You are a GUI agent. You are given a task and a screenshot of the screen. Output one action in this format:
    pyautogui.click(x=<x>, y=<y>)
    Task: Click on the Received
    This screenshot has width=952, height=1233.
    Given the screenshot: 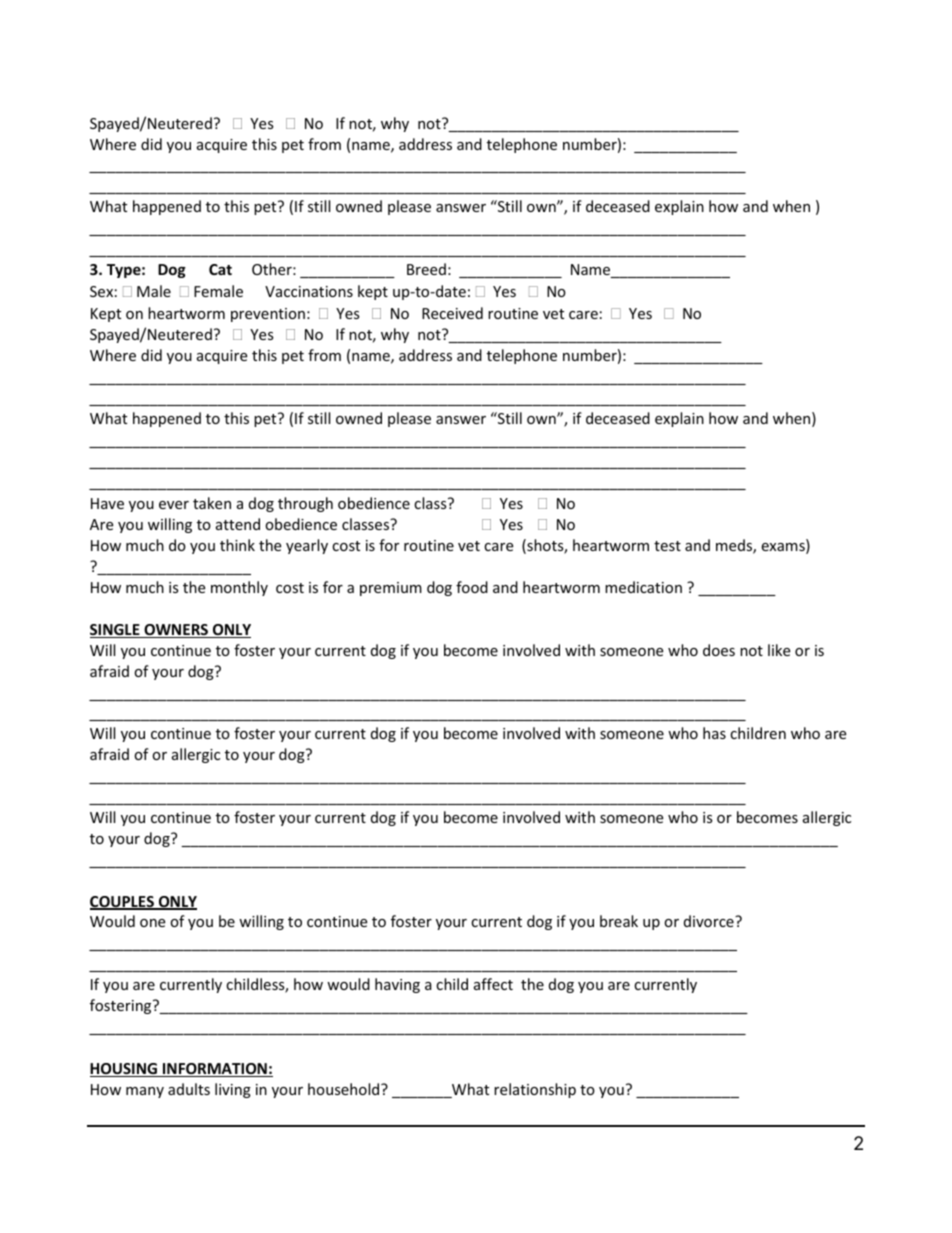 What is the action you would take?
    pyautogui.click(x=452, y=313)
